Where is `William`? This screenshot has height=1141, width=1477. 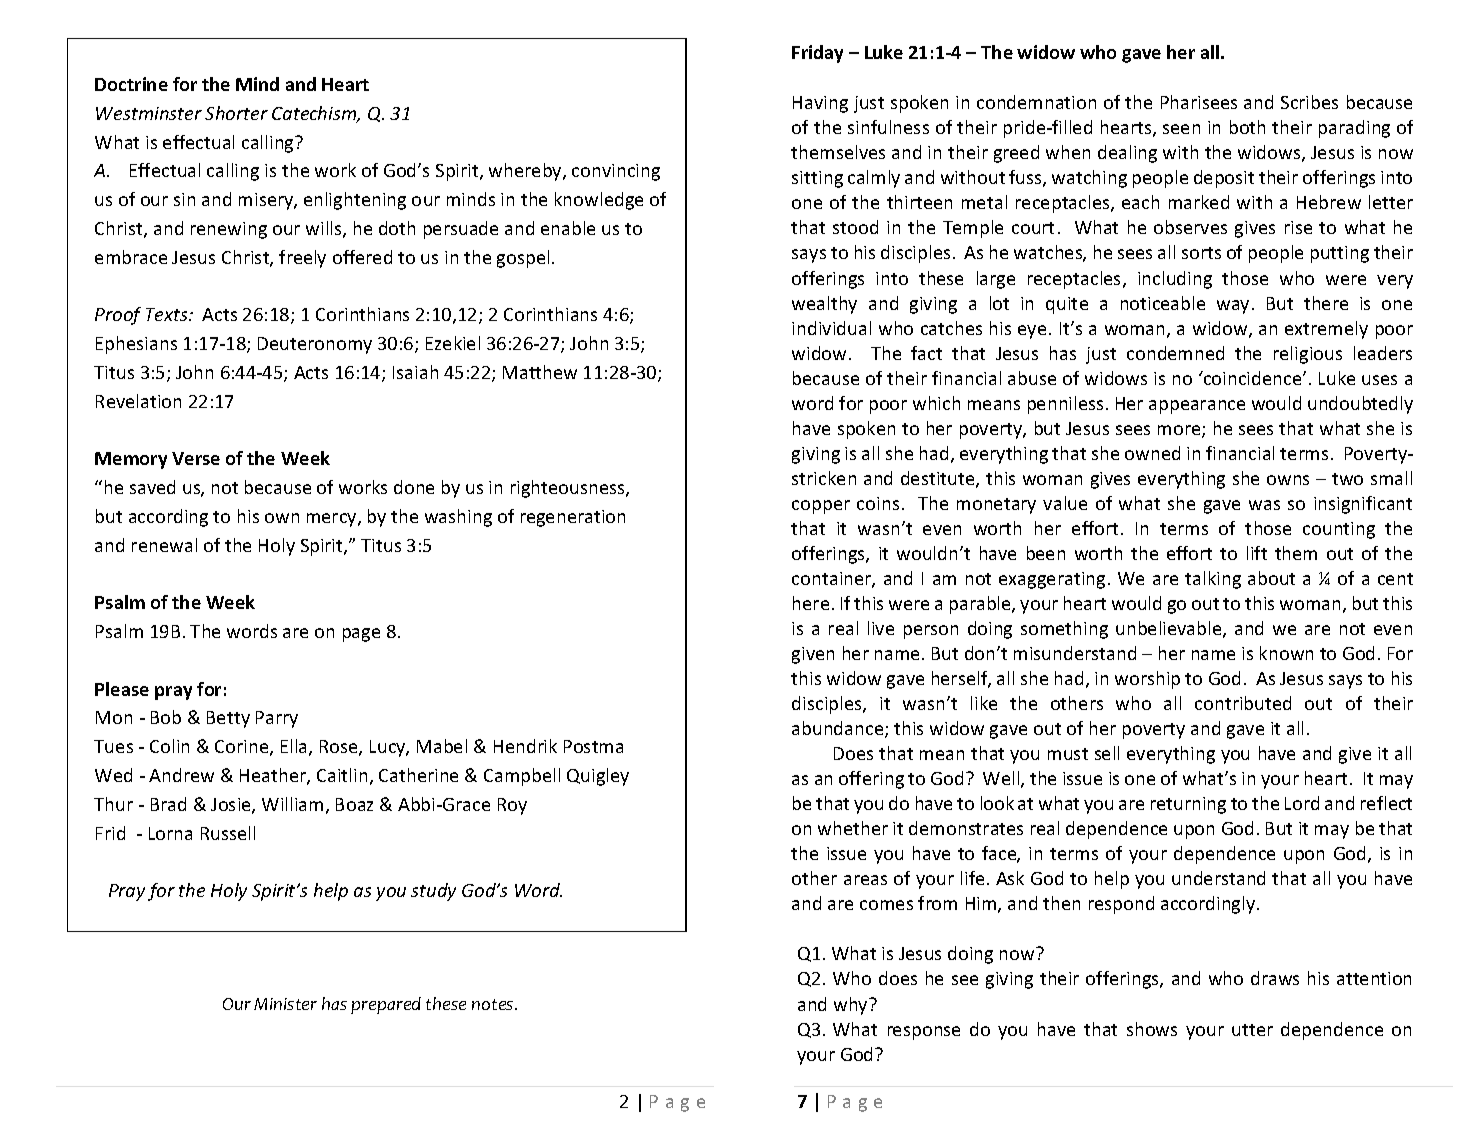
William is located at coordinates (292, 804).
